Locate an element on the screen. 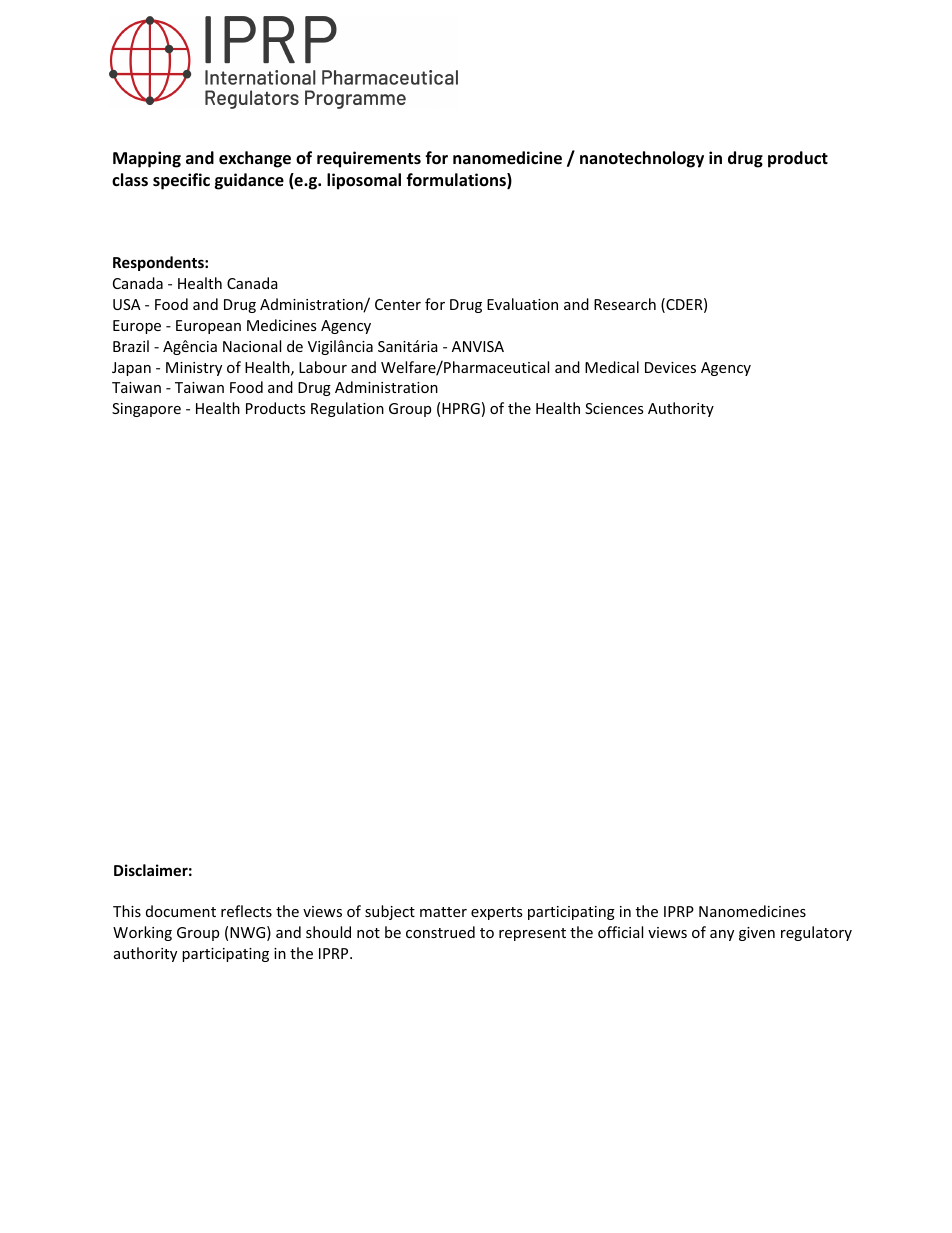  document is located at coordinates (181, 911).
